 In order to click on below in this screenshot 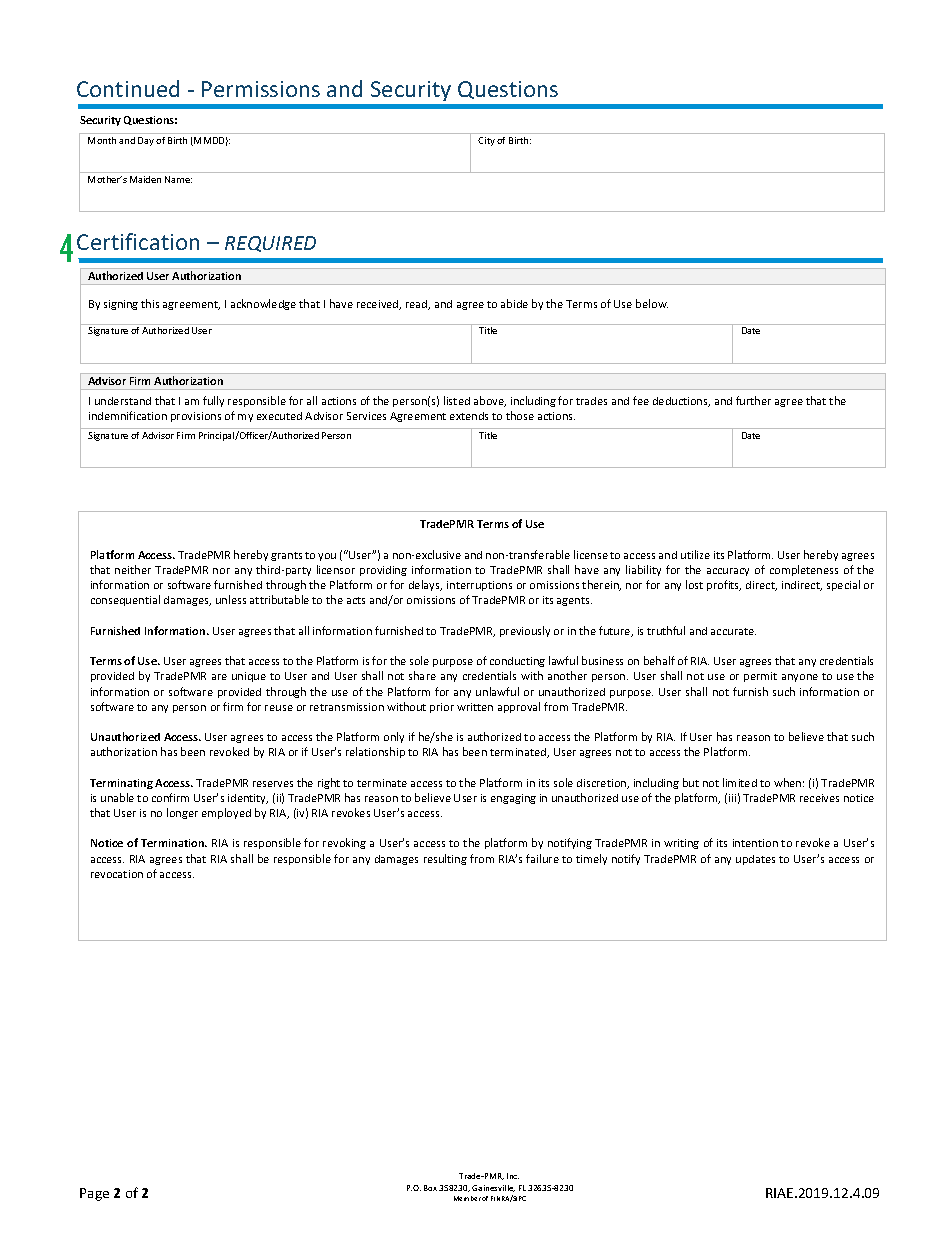, I will do `click(652, 303)`.
